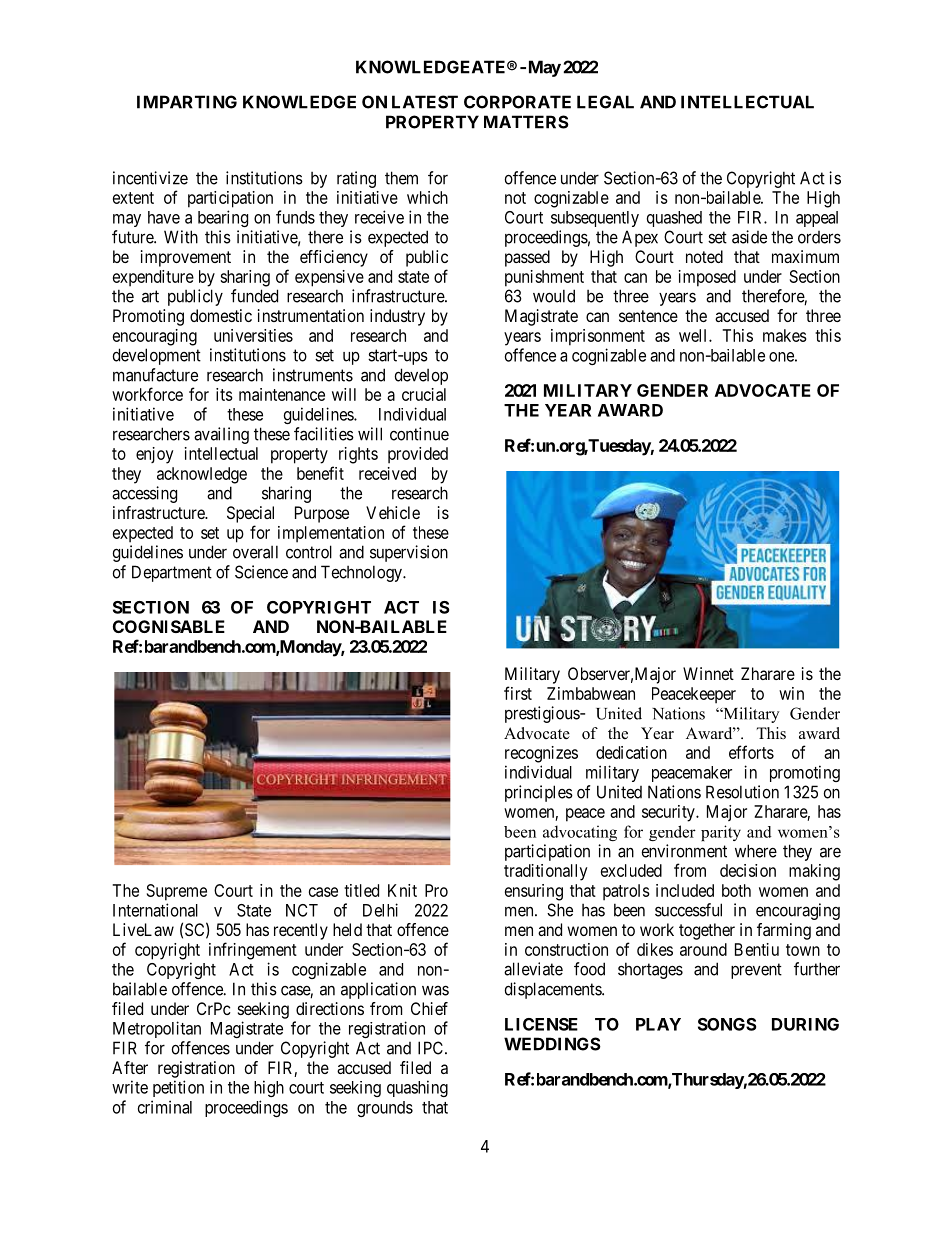  What do you see at coordinates (526, 122) in the screenshot?
I see `MATTERS` at bounding box center [526, 122].
